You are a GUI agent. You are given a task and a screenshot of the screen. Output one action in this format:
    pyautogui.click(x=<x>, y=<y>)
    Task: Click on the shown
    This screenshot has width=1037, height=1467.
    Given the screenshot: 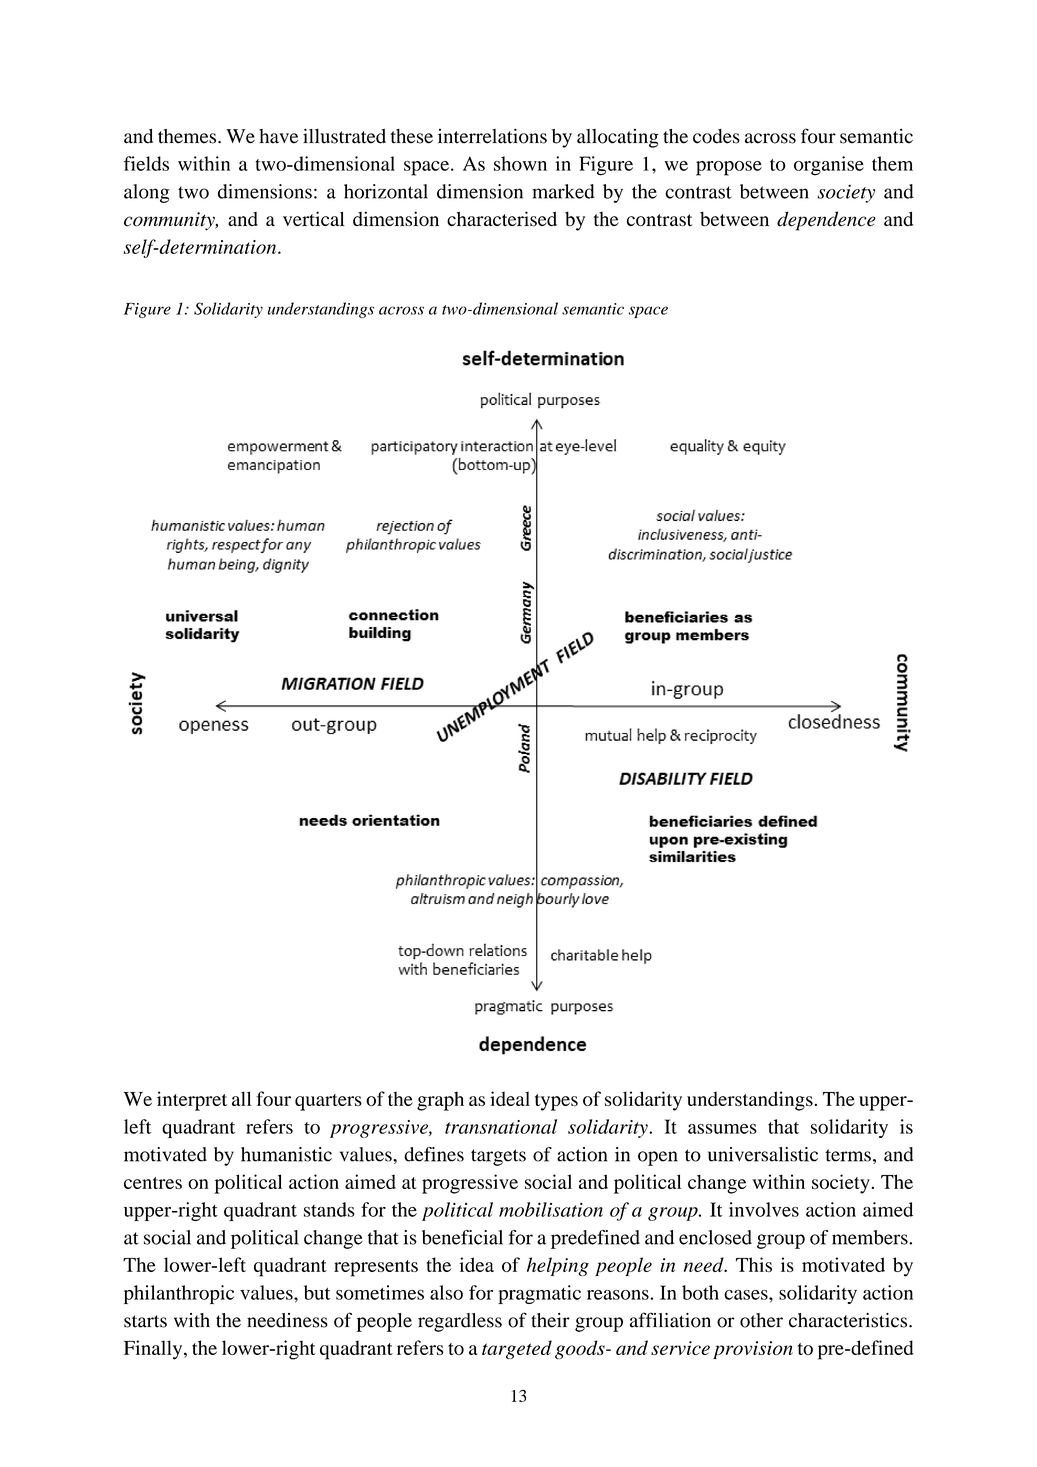 What is the action you would take?
    pyautogui.click(x=520, y=163)
